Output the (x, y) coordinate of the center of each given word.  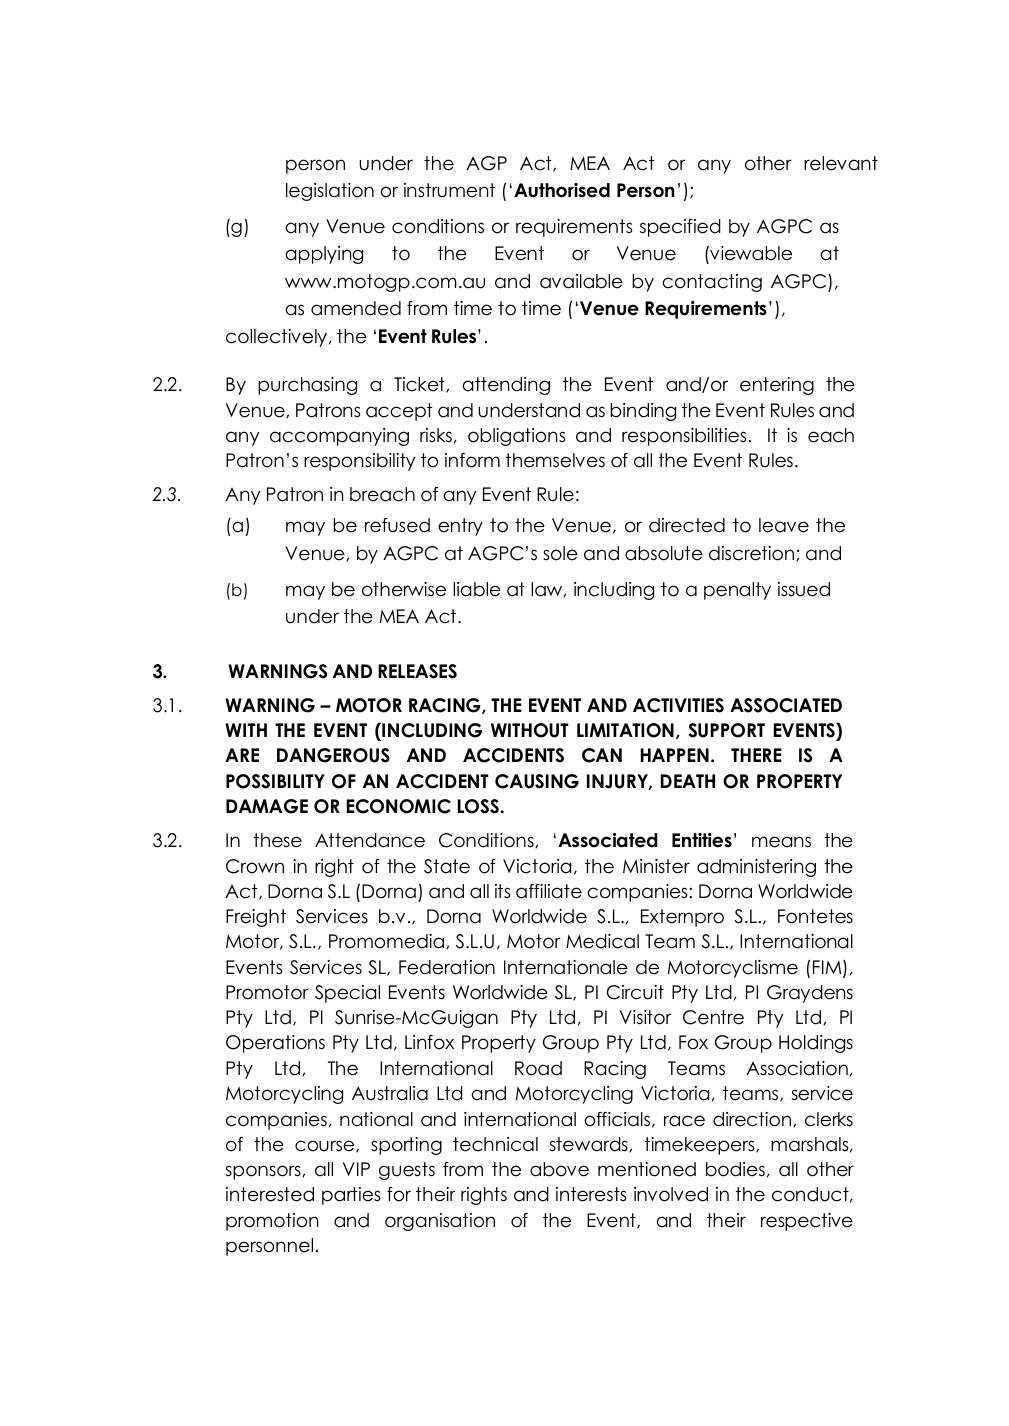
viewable (750, 255)
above (559, 1169)
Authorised (562, 190)
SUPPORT (726, 730)
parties (351, 1196)
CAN (602, 755)
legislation (330, 192)
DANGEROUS (333, 755)
